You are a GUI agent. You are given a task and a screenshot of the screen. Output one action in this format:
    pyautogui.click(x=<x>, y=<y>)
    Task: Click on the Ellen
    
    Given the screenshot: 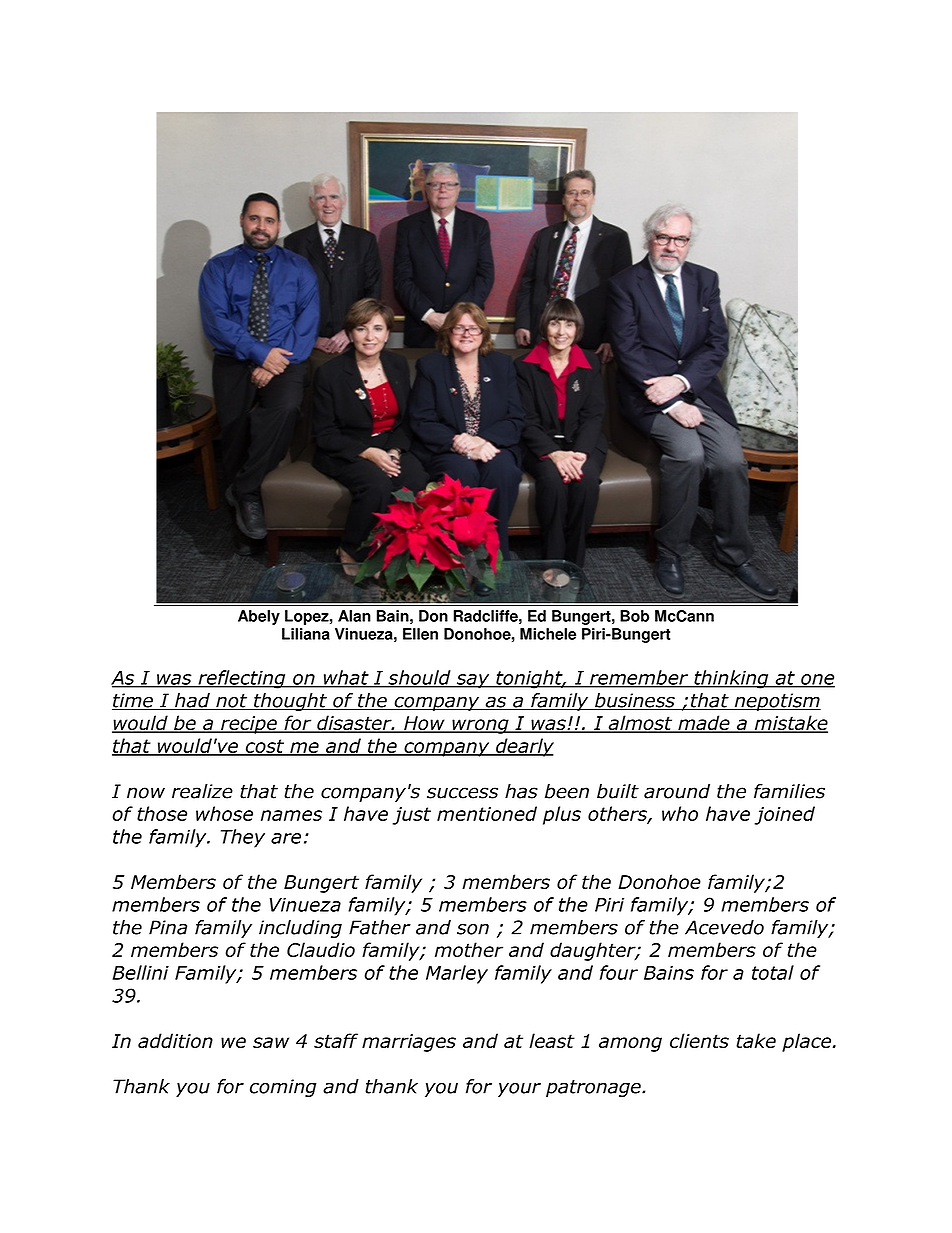 What is the action you would take?
    pyautogui.click(x=420, y=634)
